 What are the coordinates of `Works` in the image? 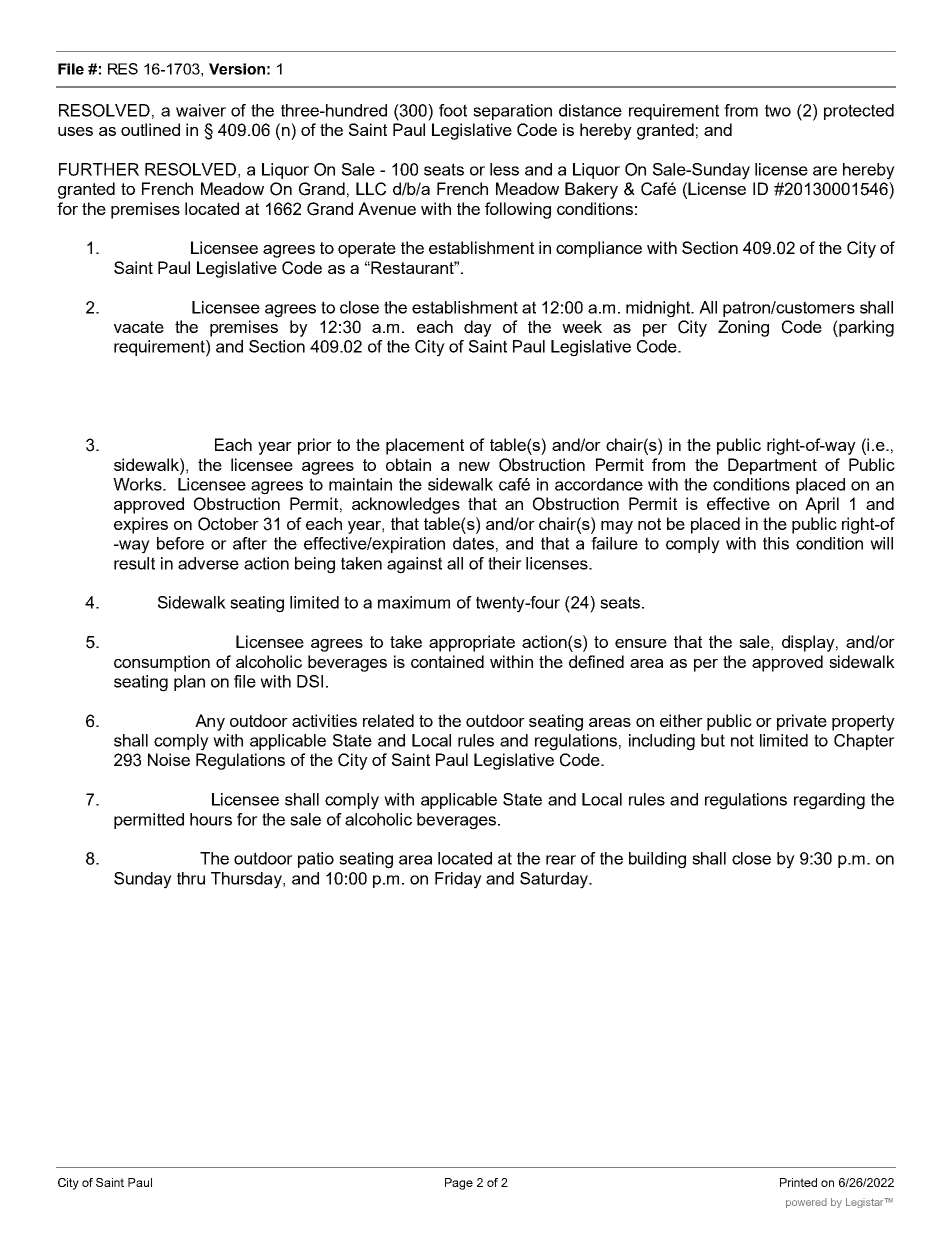 It's located at (138, 484).
